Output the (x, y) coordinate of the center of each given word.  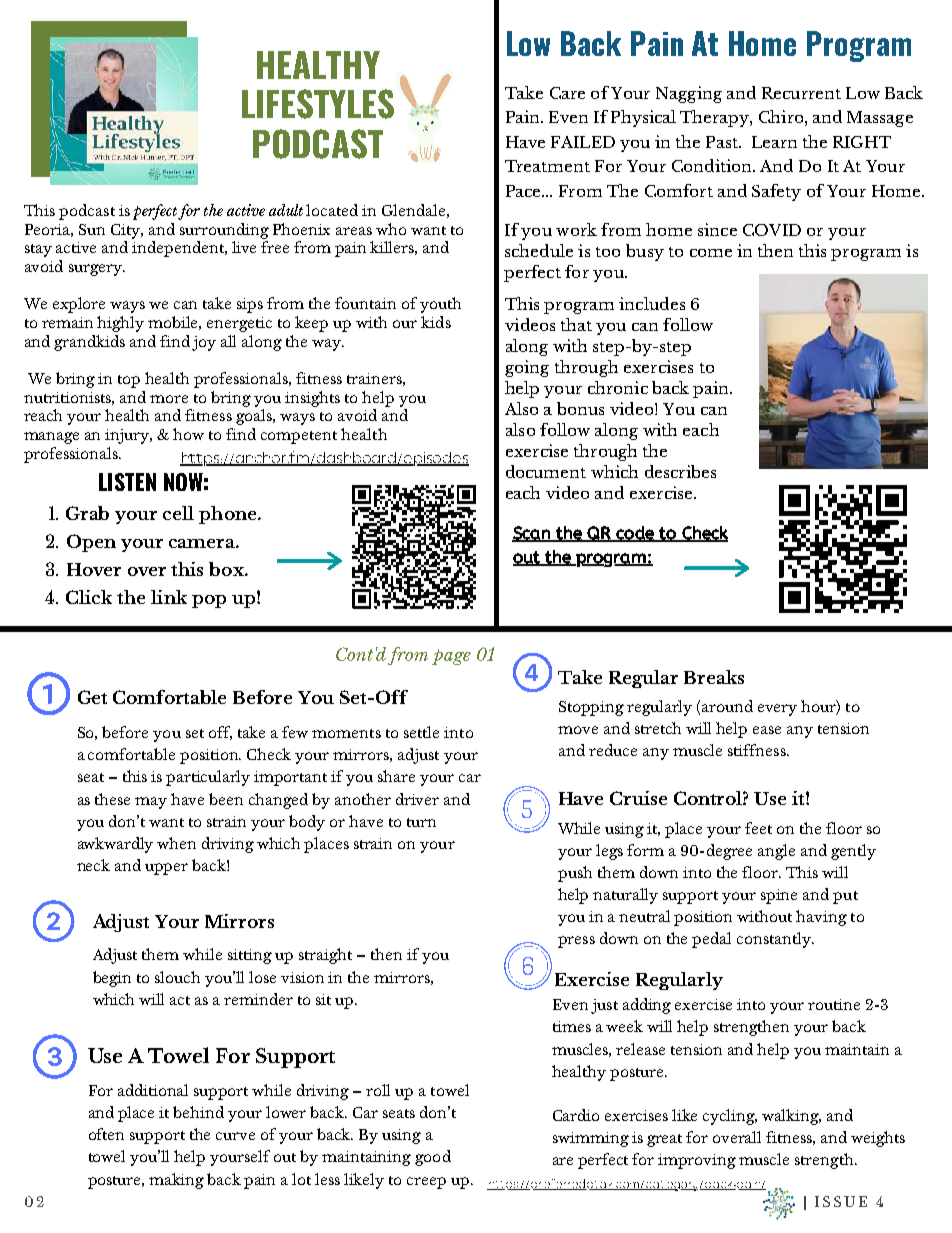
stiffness (758, 750)
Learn (774, 142)
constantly (775, 940)
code (635, 534)
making (176, 1181)
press (576, 942)
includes (652, 303)
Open (91, 543)
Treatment (547, 166)
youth (440, 305)
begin (112, 979)
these (112, 799)
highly (120, 324)
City (127, 231)
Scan (532, 534)
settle (421, 732)
